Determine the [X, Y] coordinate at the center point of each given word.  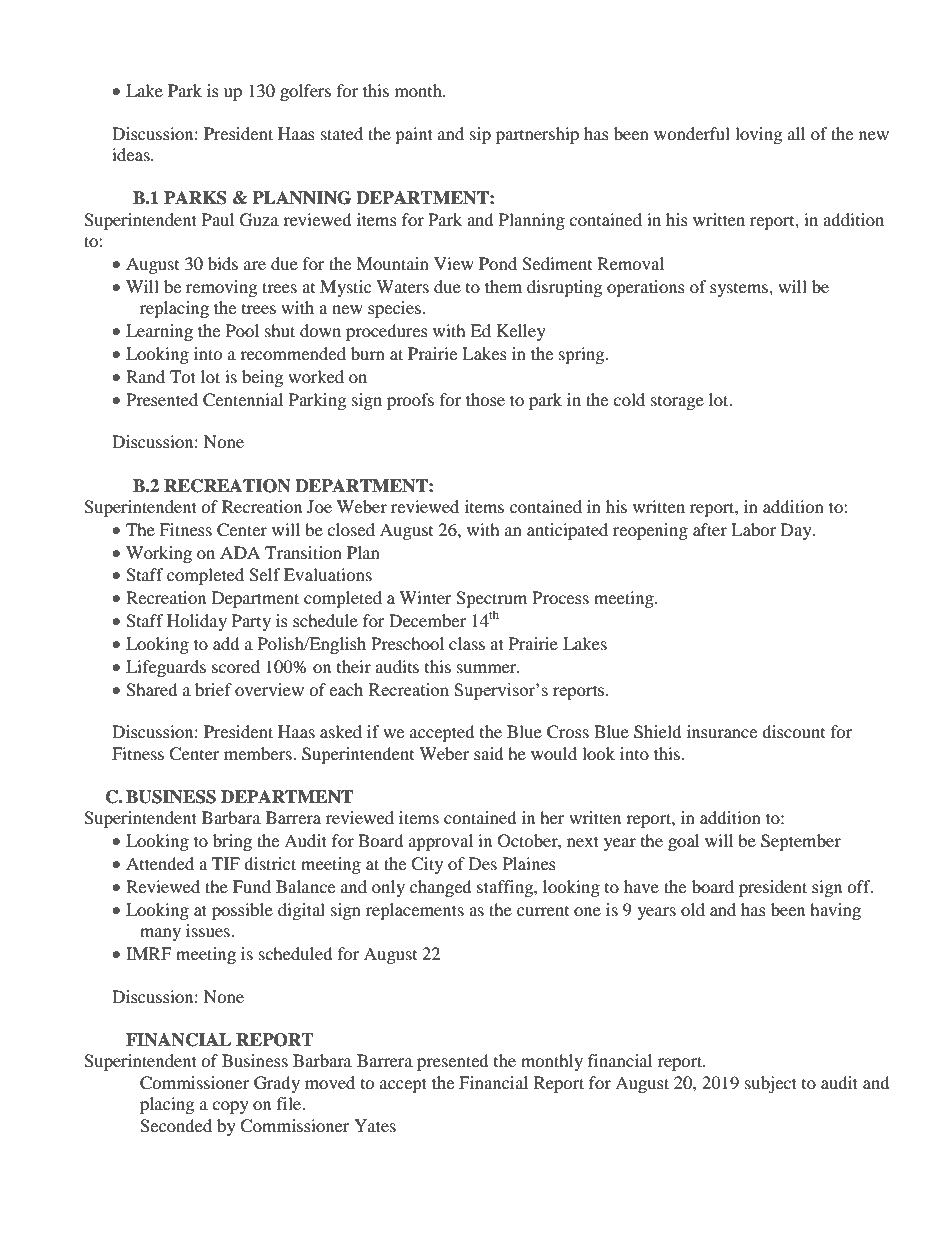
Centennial [243, 400]
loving [758, 135]
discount [793, 731]
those [485, 399]
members [259, 753]
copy [230, 1107]
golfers [305, 92]
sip [480, 135]
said [489, 753]
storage [677, 403]
